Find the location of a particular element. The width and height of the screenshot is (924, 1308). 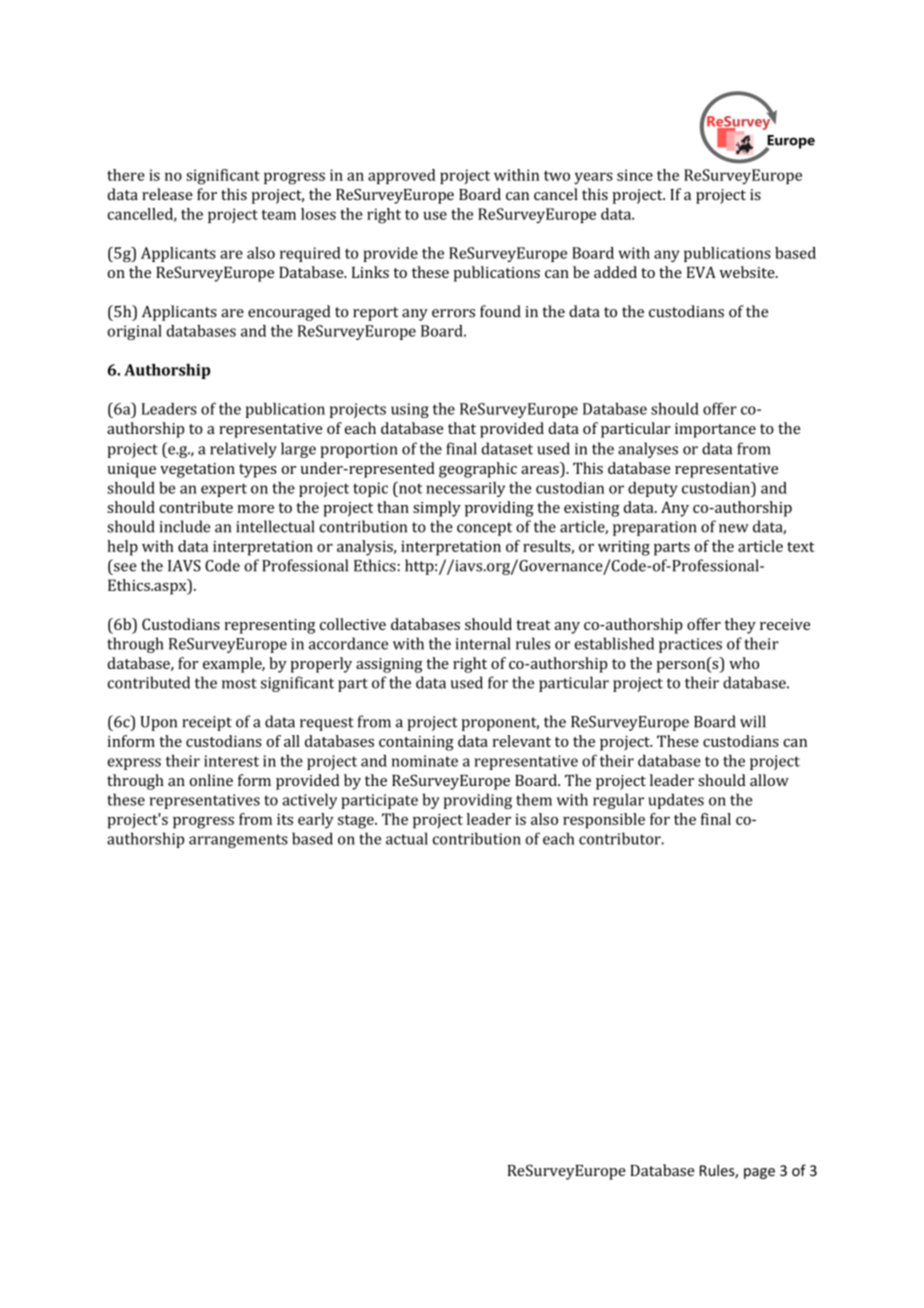

actual is located at coordinates (407, 838).
